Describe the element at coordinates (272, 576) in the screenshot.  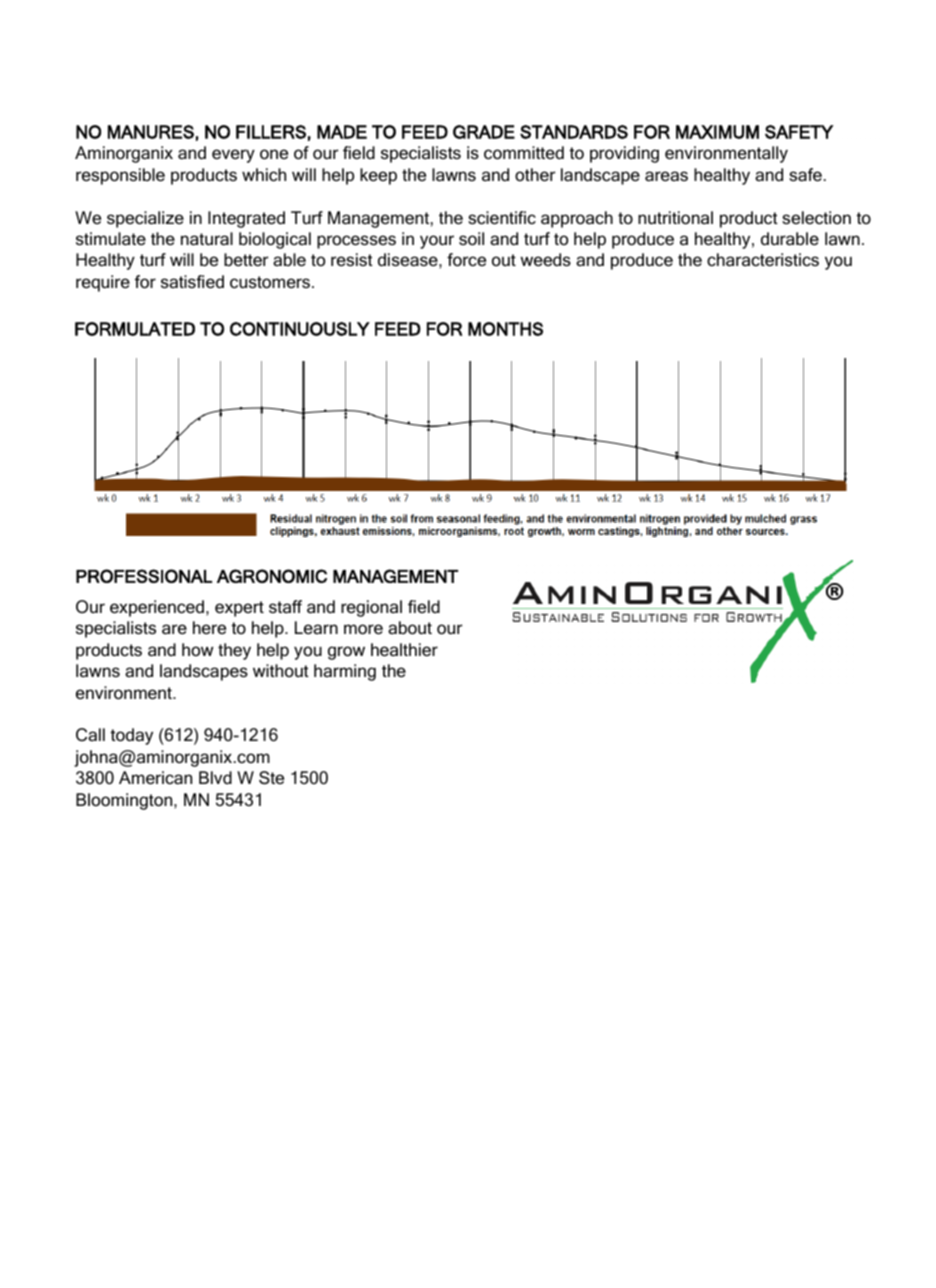
I see `AGRONOMIC` at that location.
